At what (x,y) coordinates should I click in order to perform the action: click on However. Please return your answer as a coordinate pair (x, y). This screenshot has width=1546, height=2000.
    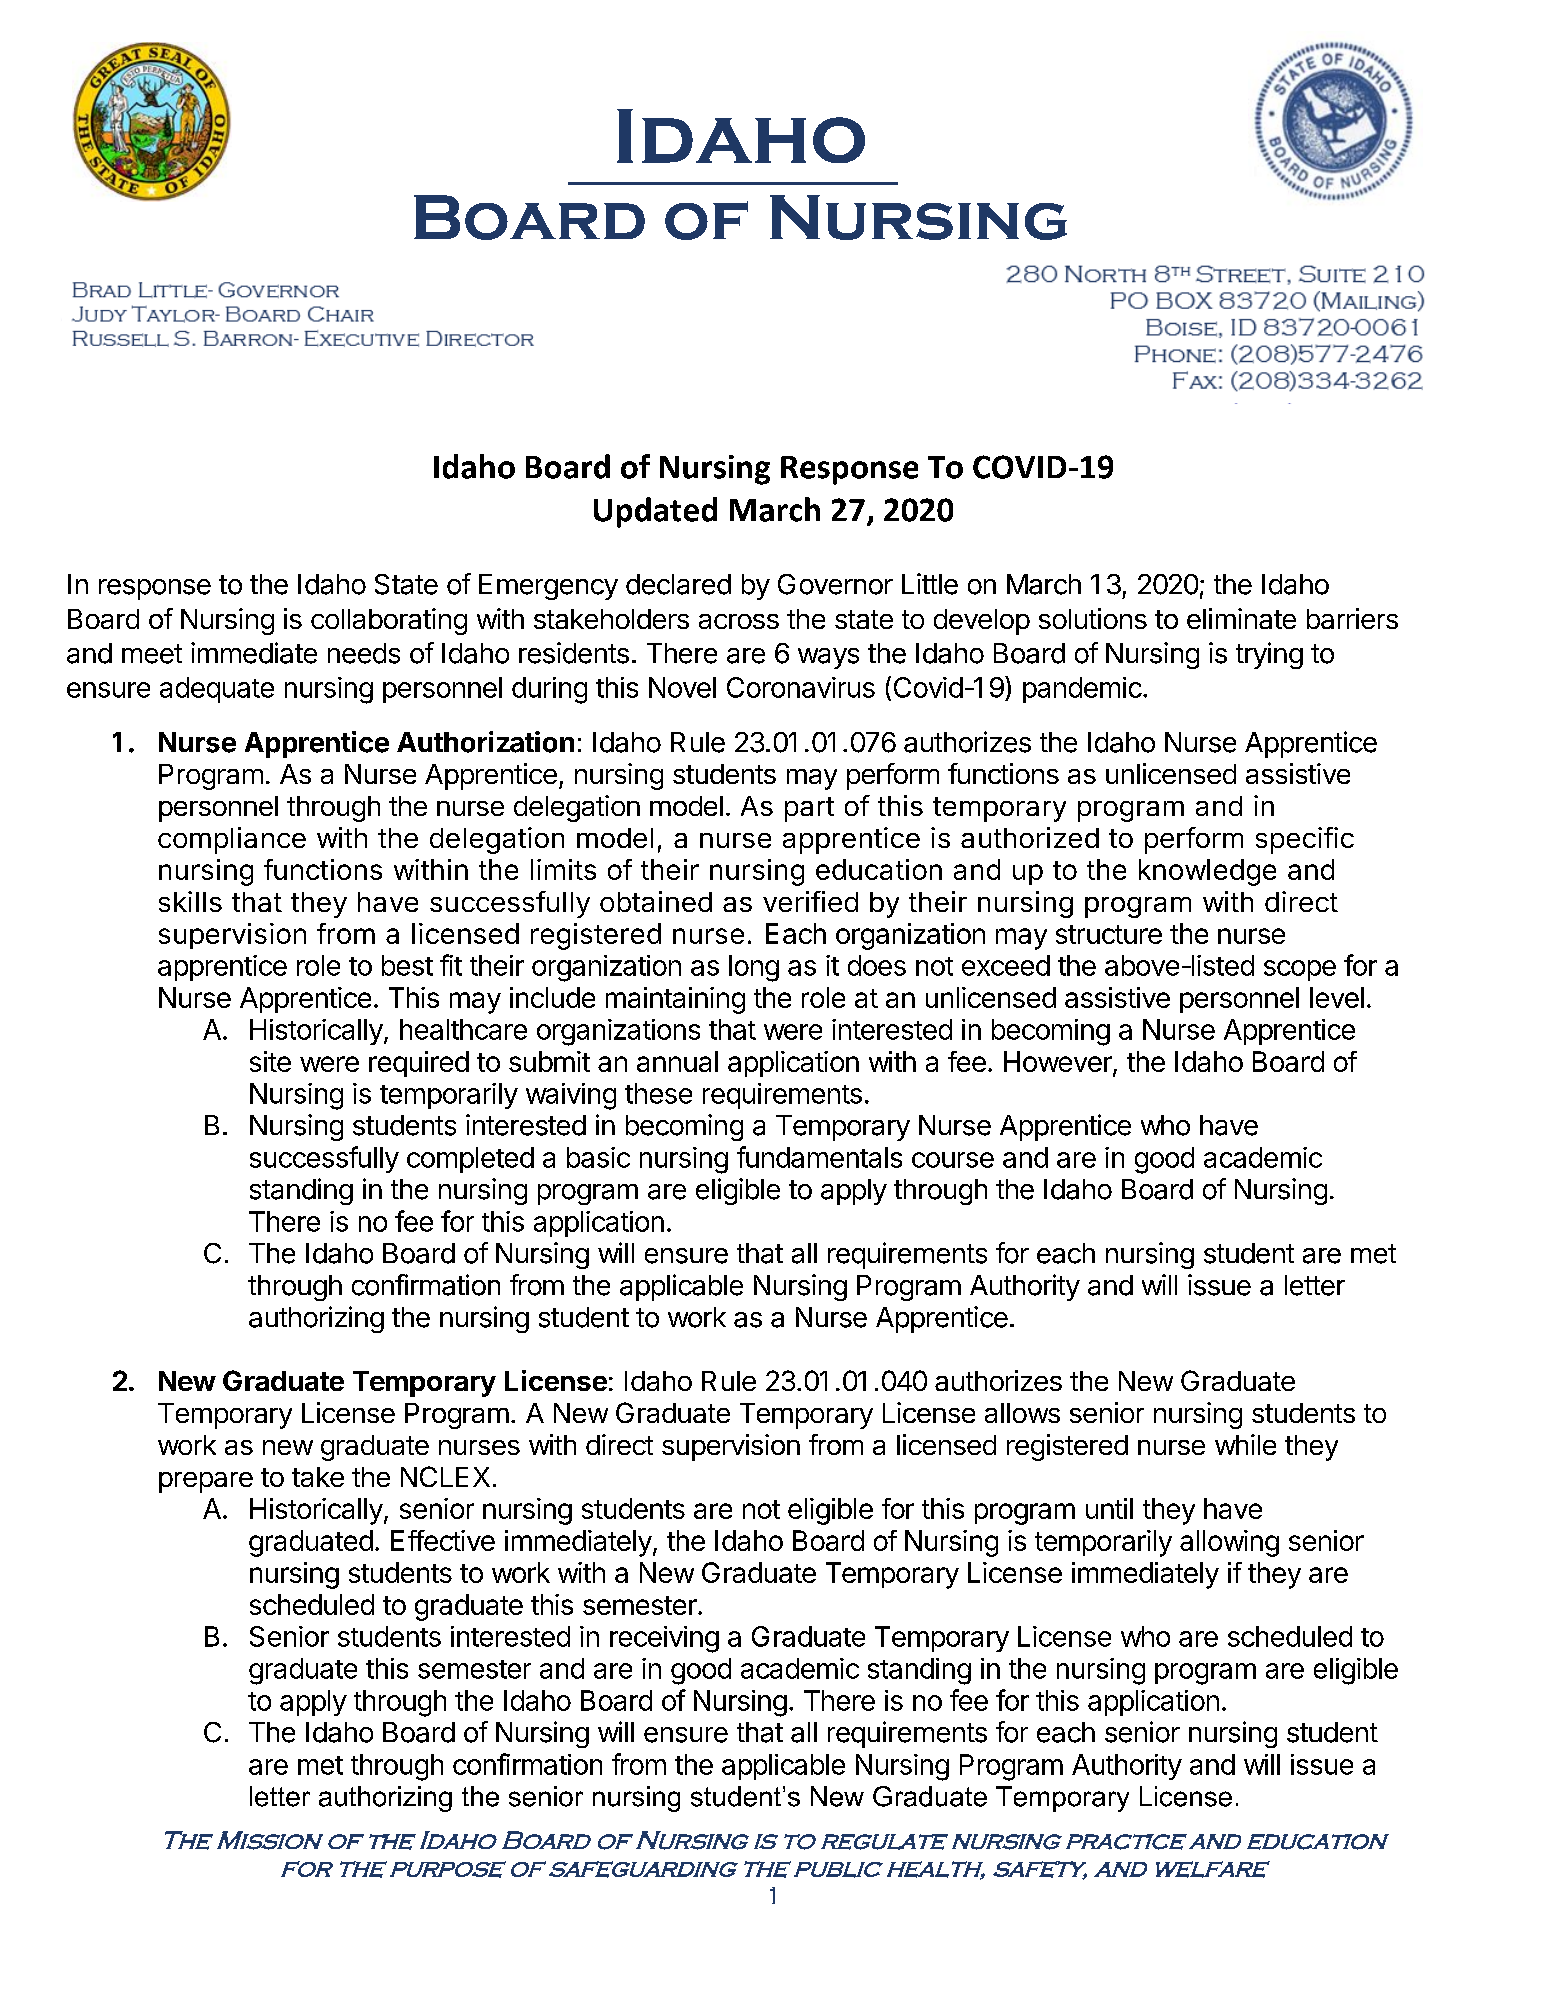
    Looking at the image, I should click on (1059, 1063).
